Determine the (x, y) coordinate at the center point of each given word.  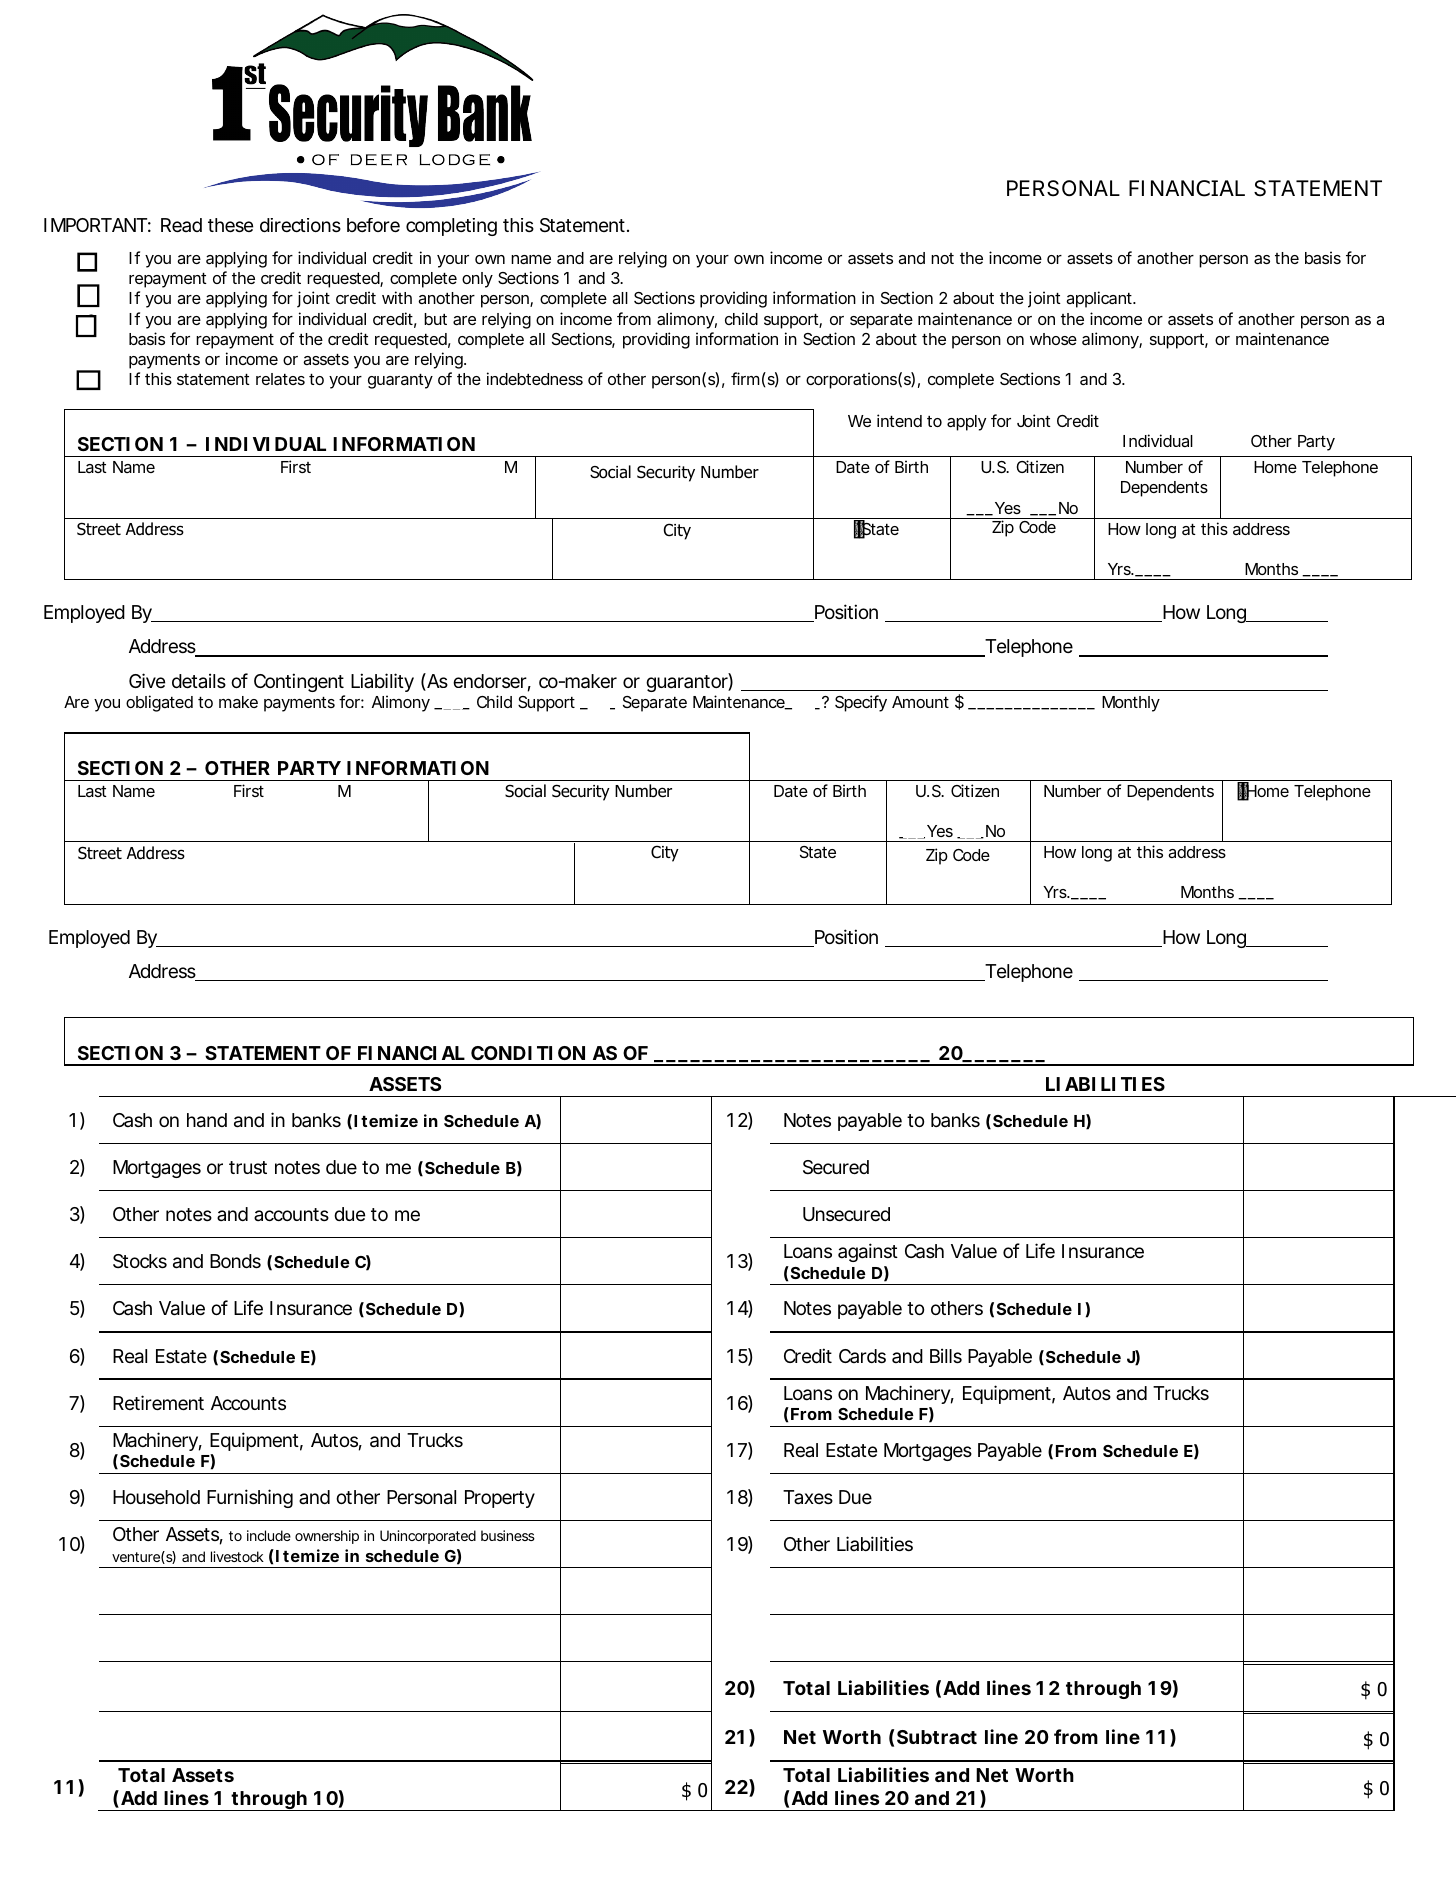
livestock (237, 1556)
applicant (1101, 299)
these (230, 225)
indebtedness (535, 378)
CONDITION (528, 1053)
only (477, 280)
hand (207, 1120)
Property (500, 1499)
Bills (946, 1355)
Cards (862, 1356)
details (199, 680)
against (868, 1252)
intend (899, 420)
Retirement (158, 1402)
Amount (920, 702)
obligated (159, 703)
